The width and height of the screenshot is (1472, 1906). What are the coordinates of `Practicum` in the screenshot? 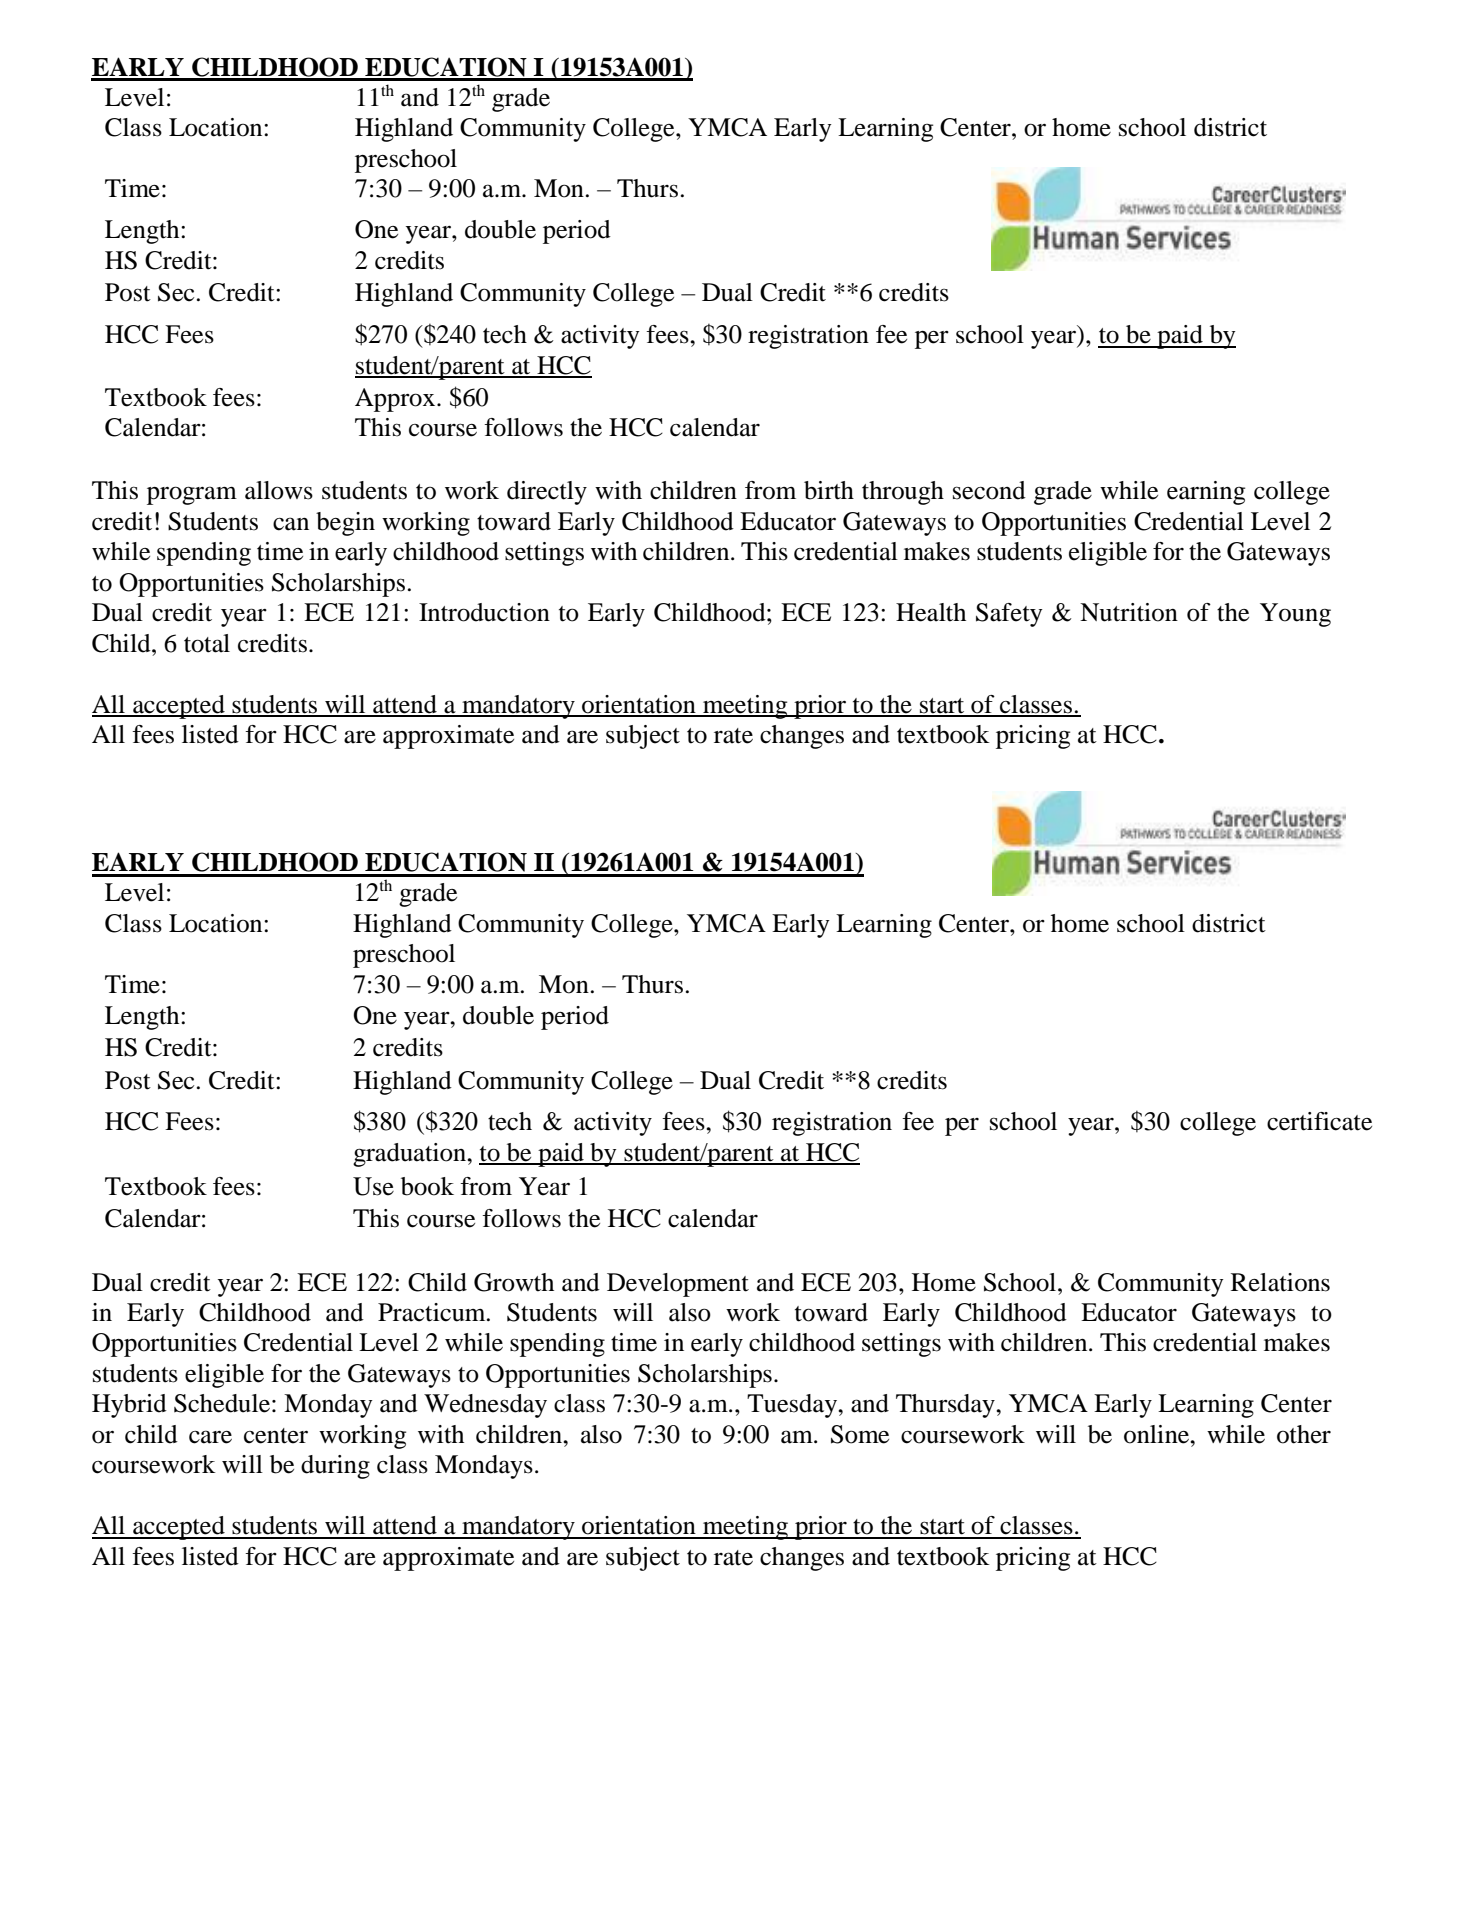 It's located at (433, 1312).
